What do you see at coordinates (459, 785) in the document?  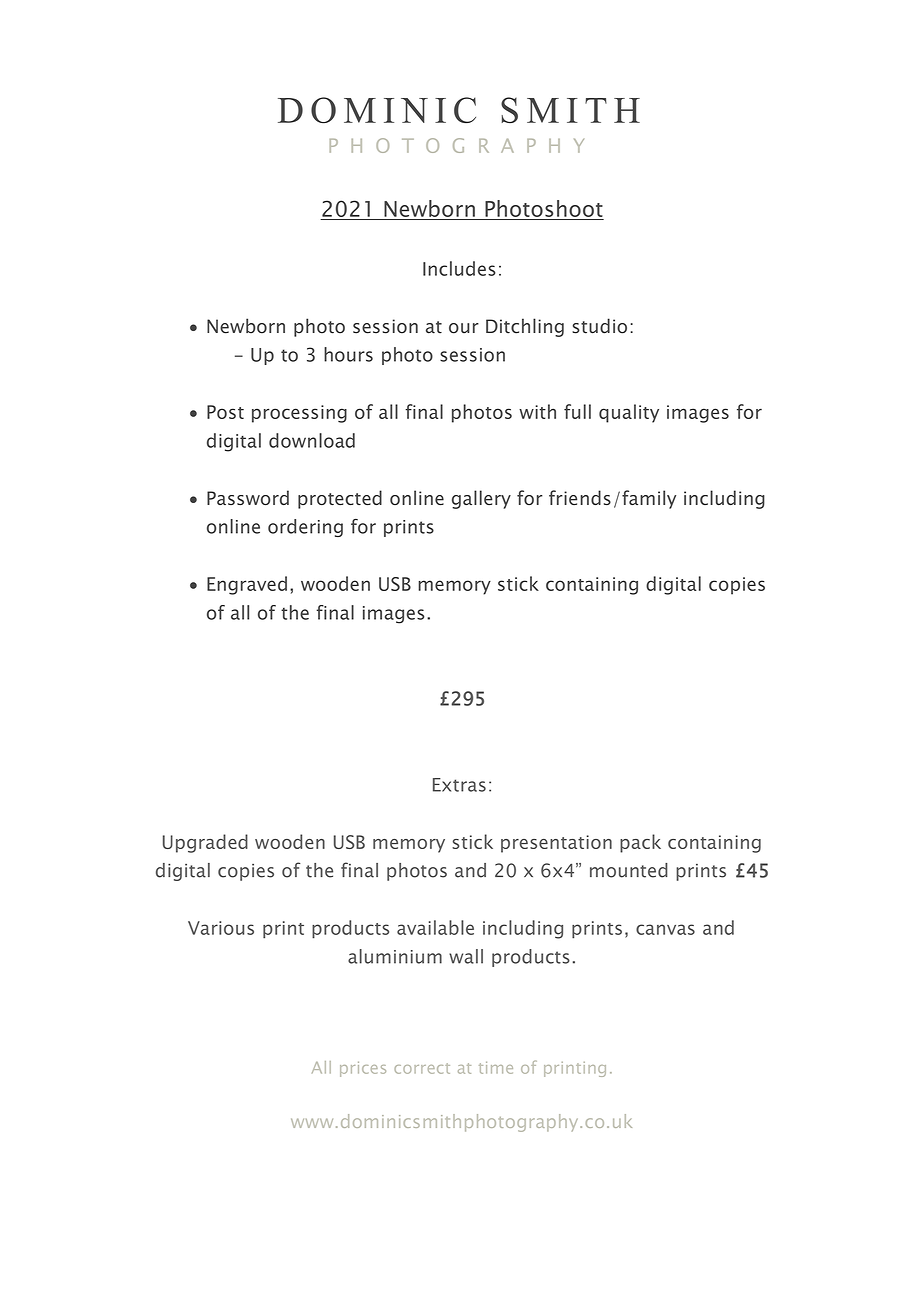 I see `Extras` at bounding box center [459, 785].
